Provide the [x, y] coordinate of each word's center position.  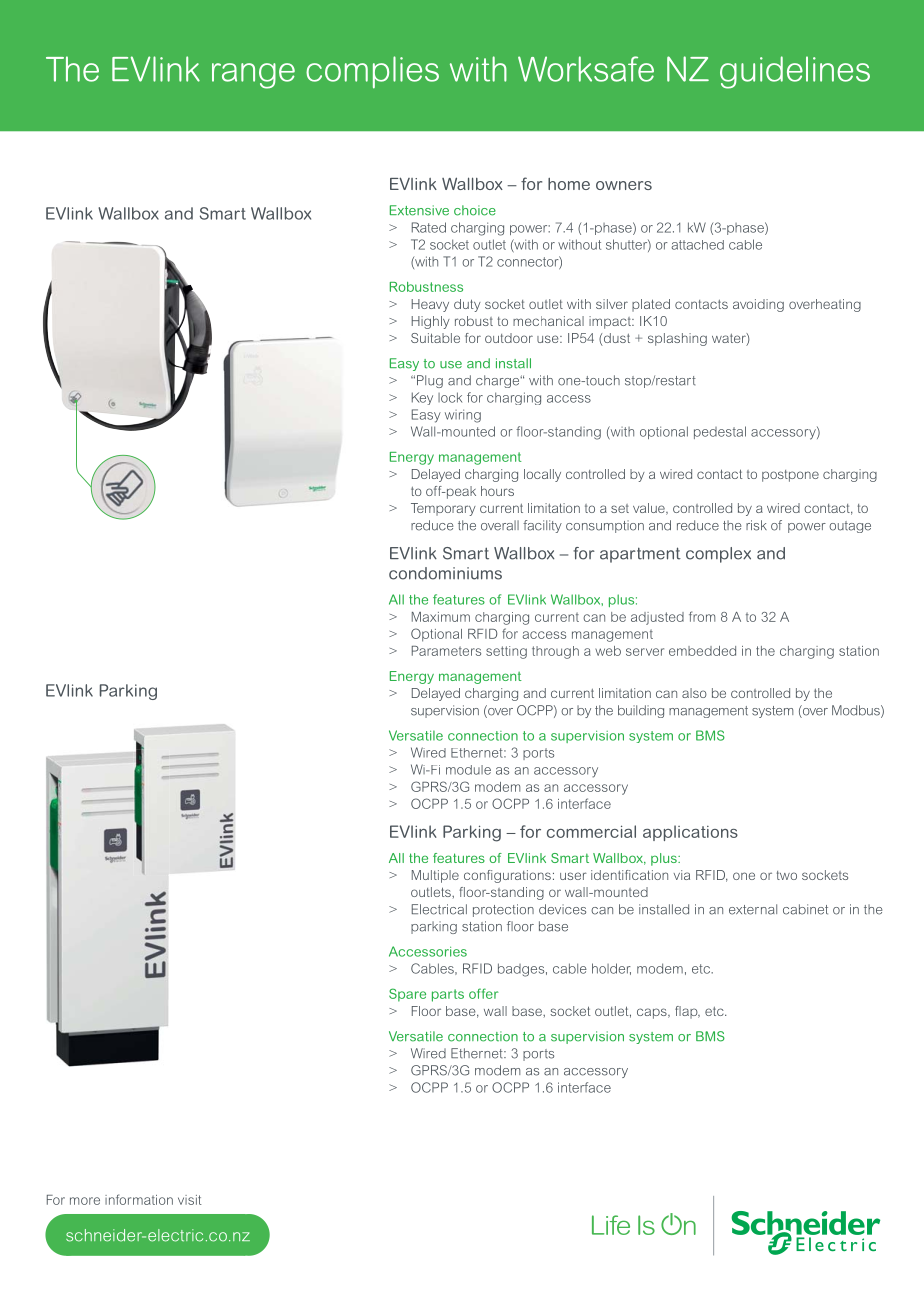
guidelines [795, 72]
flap [687, 1012]
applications [690, 833]
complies [372, 72]
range [253, 76]
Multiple [435, 876]
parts [448, 995]
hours [497, 491]
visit [190, 1200]
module [468, 770]
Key [422, 398]
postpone [790, 476]
